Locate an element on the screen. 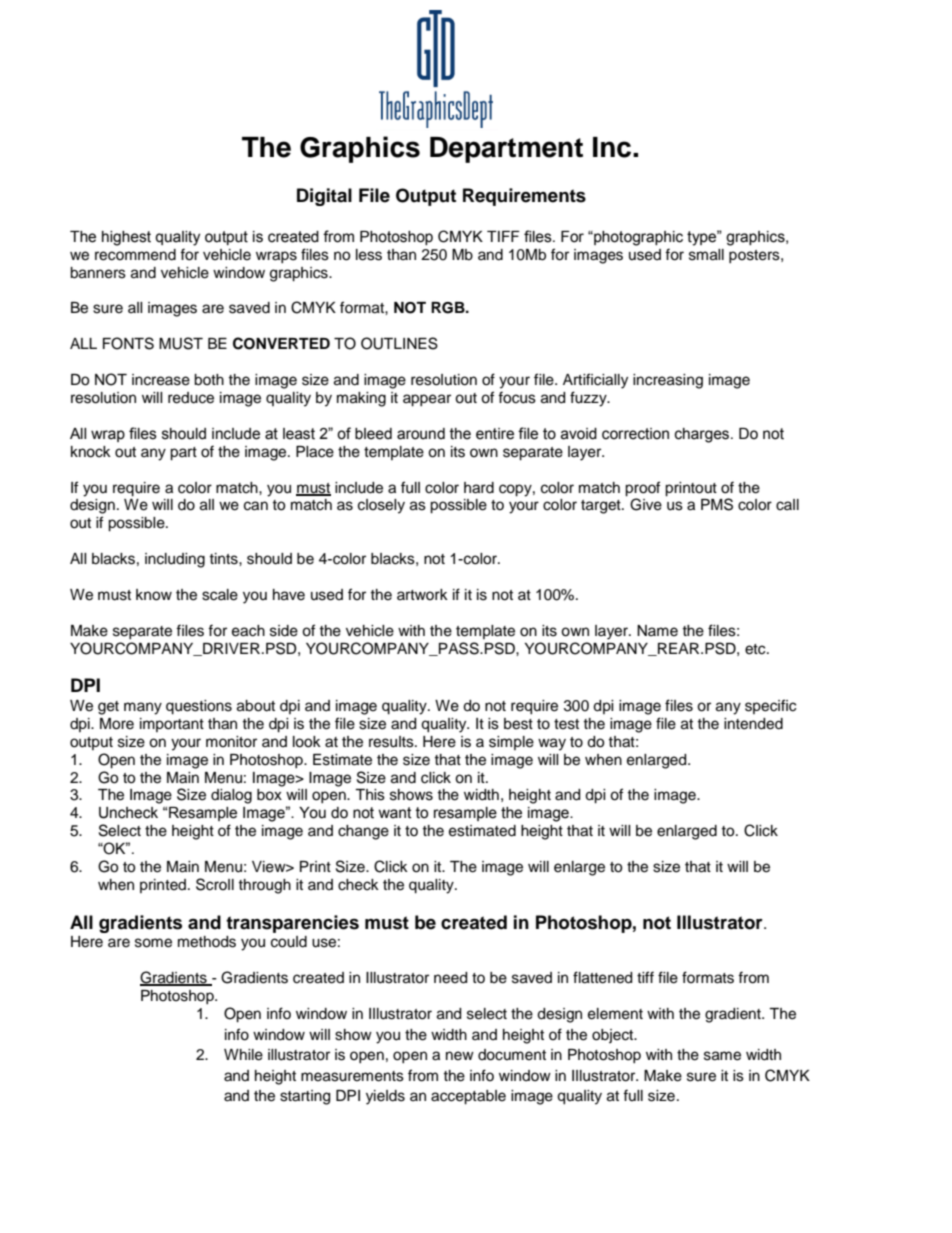  want is located at coordinates (395, 813).
